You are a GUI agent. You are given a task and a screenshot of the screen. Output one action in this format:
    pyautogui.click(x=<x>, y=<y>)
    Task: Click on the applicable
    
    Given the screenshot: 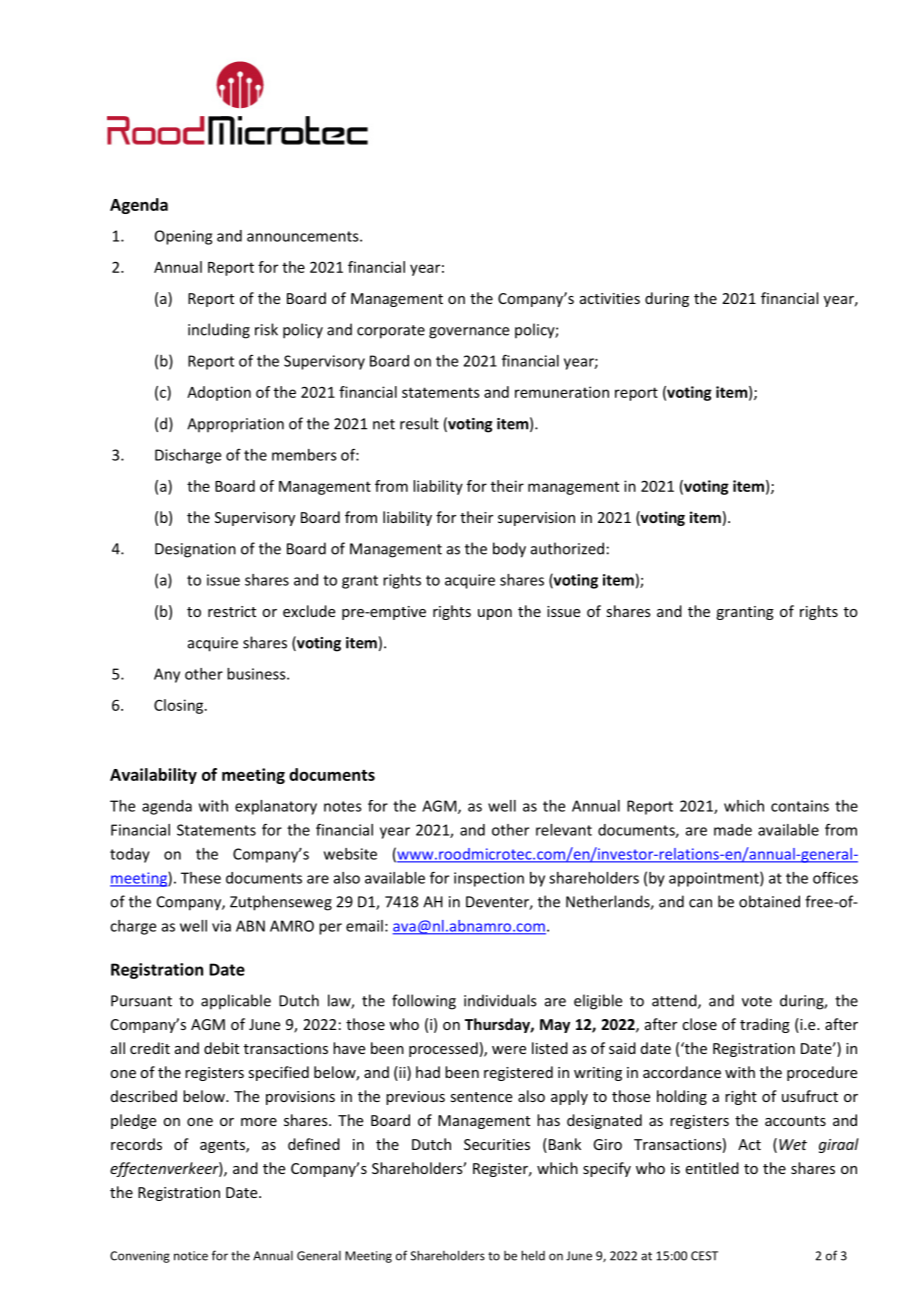 What is the action you would take?
    pyautogui.click(x=236, y=1001)
